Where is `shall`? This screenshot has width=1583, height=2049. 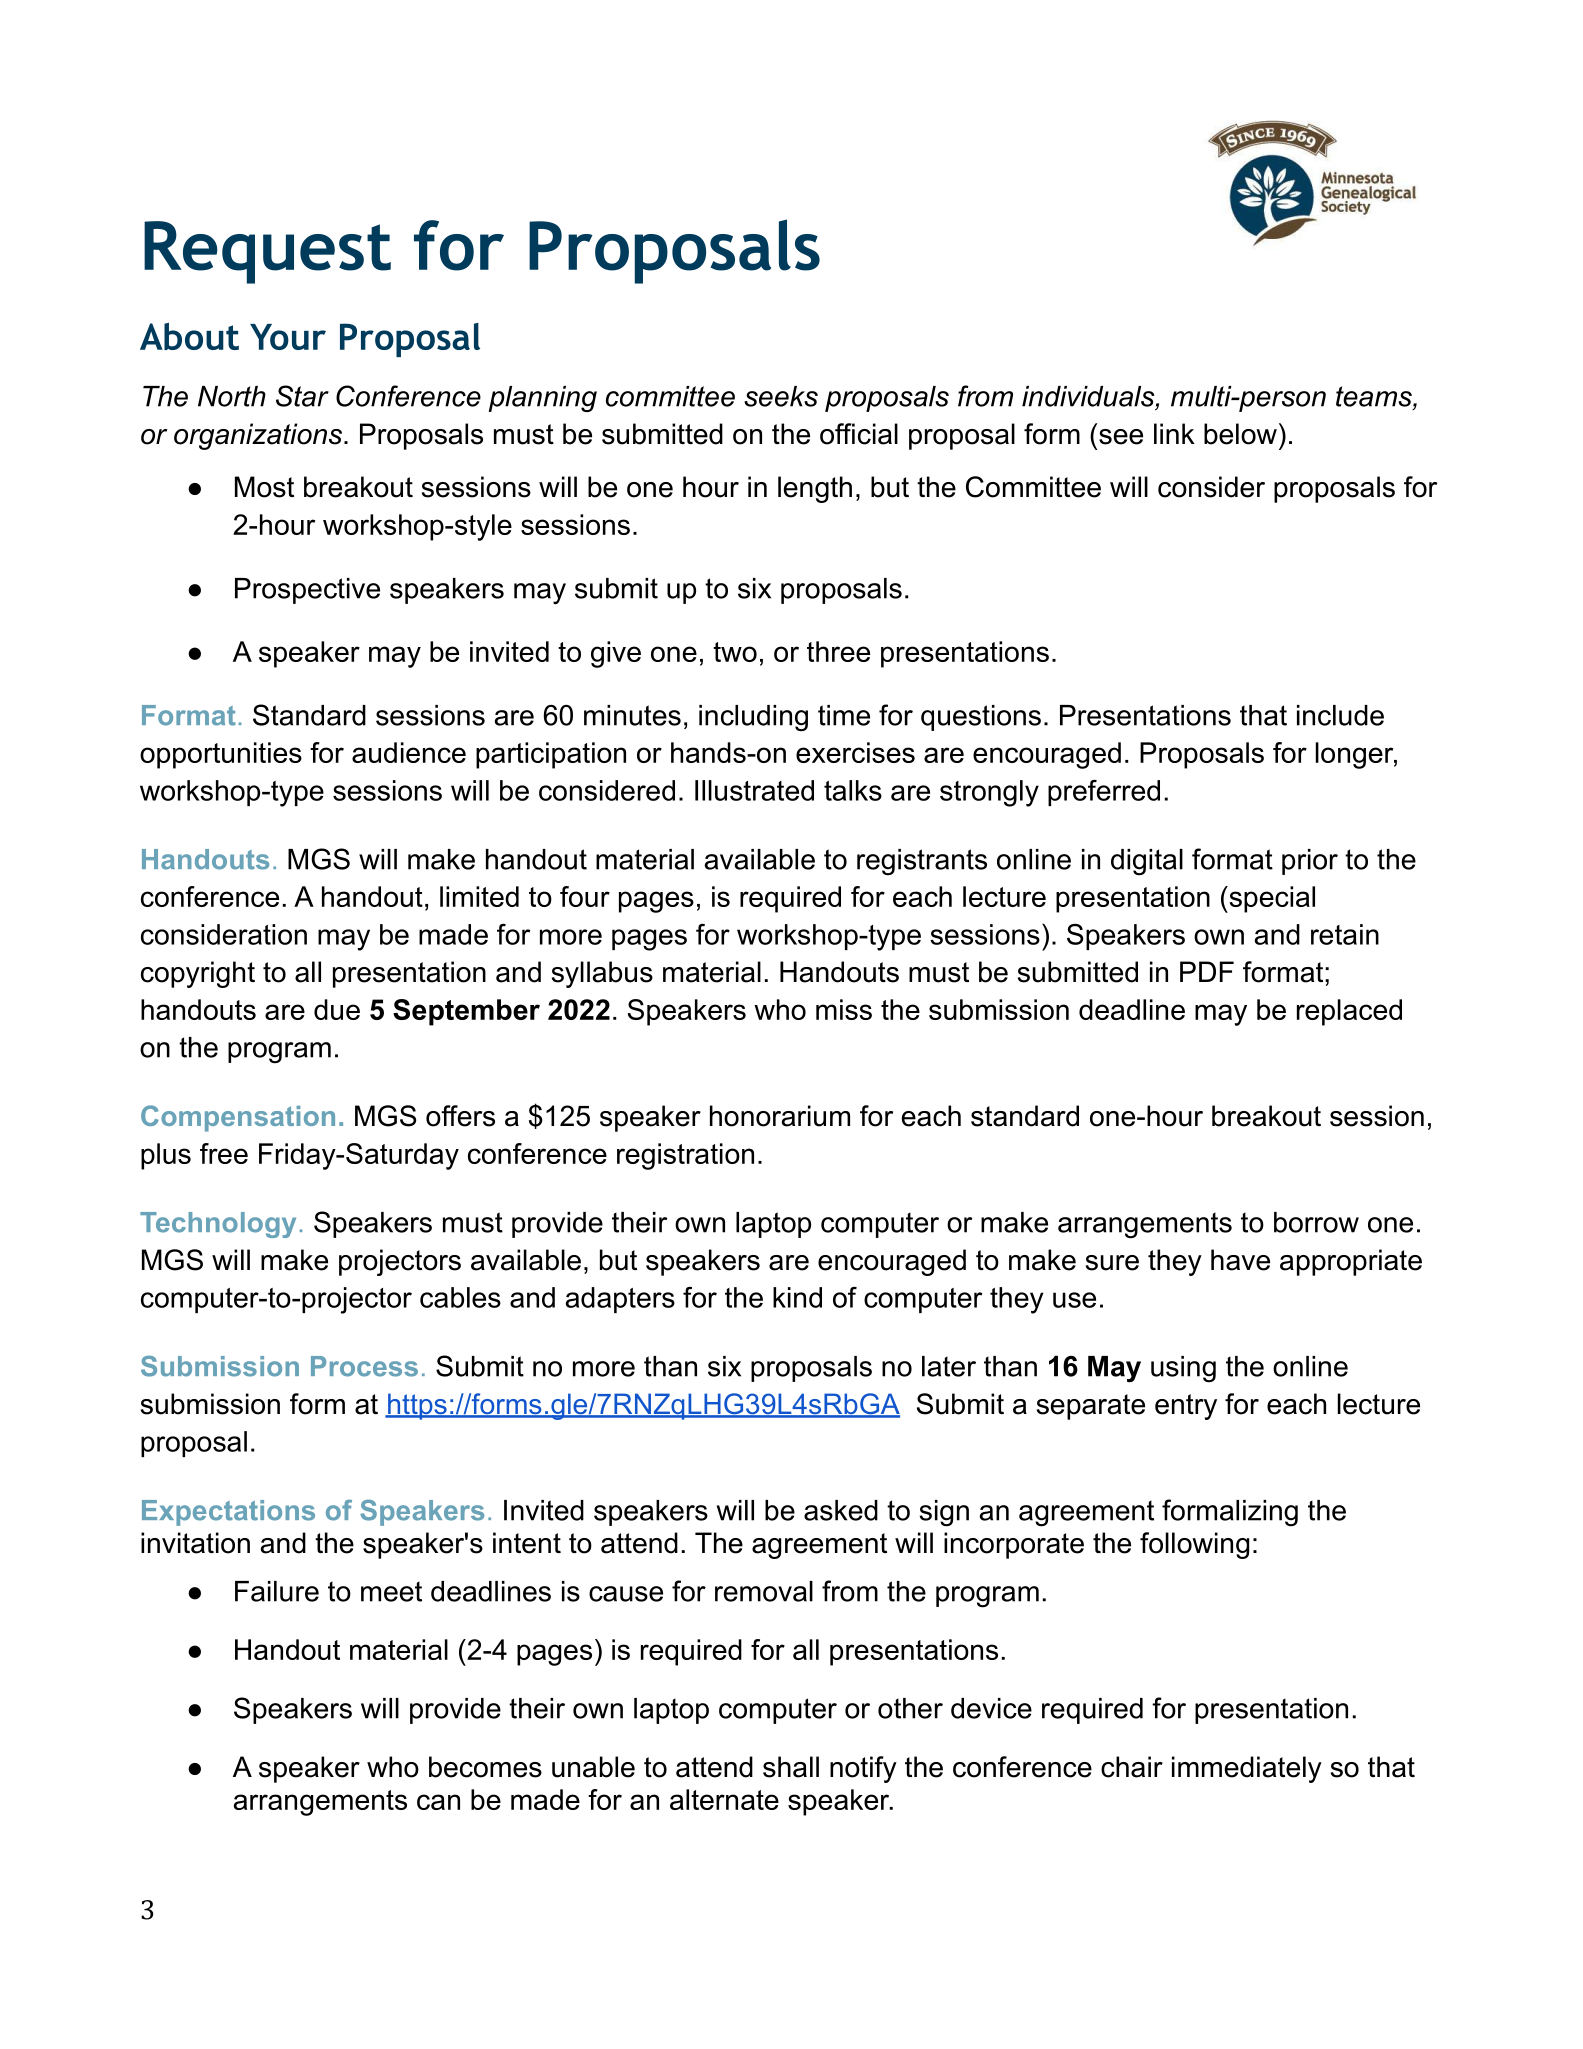 shall is located at coordinates (791, 1767).
